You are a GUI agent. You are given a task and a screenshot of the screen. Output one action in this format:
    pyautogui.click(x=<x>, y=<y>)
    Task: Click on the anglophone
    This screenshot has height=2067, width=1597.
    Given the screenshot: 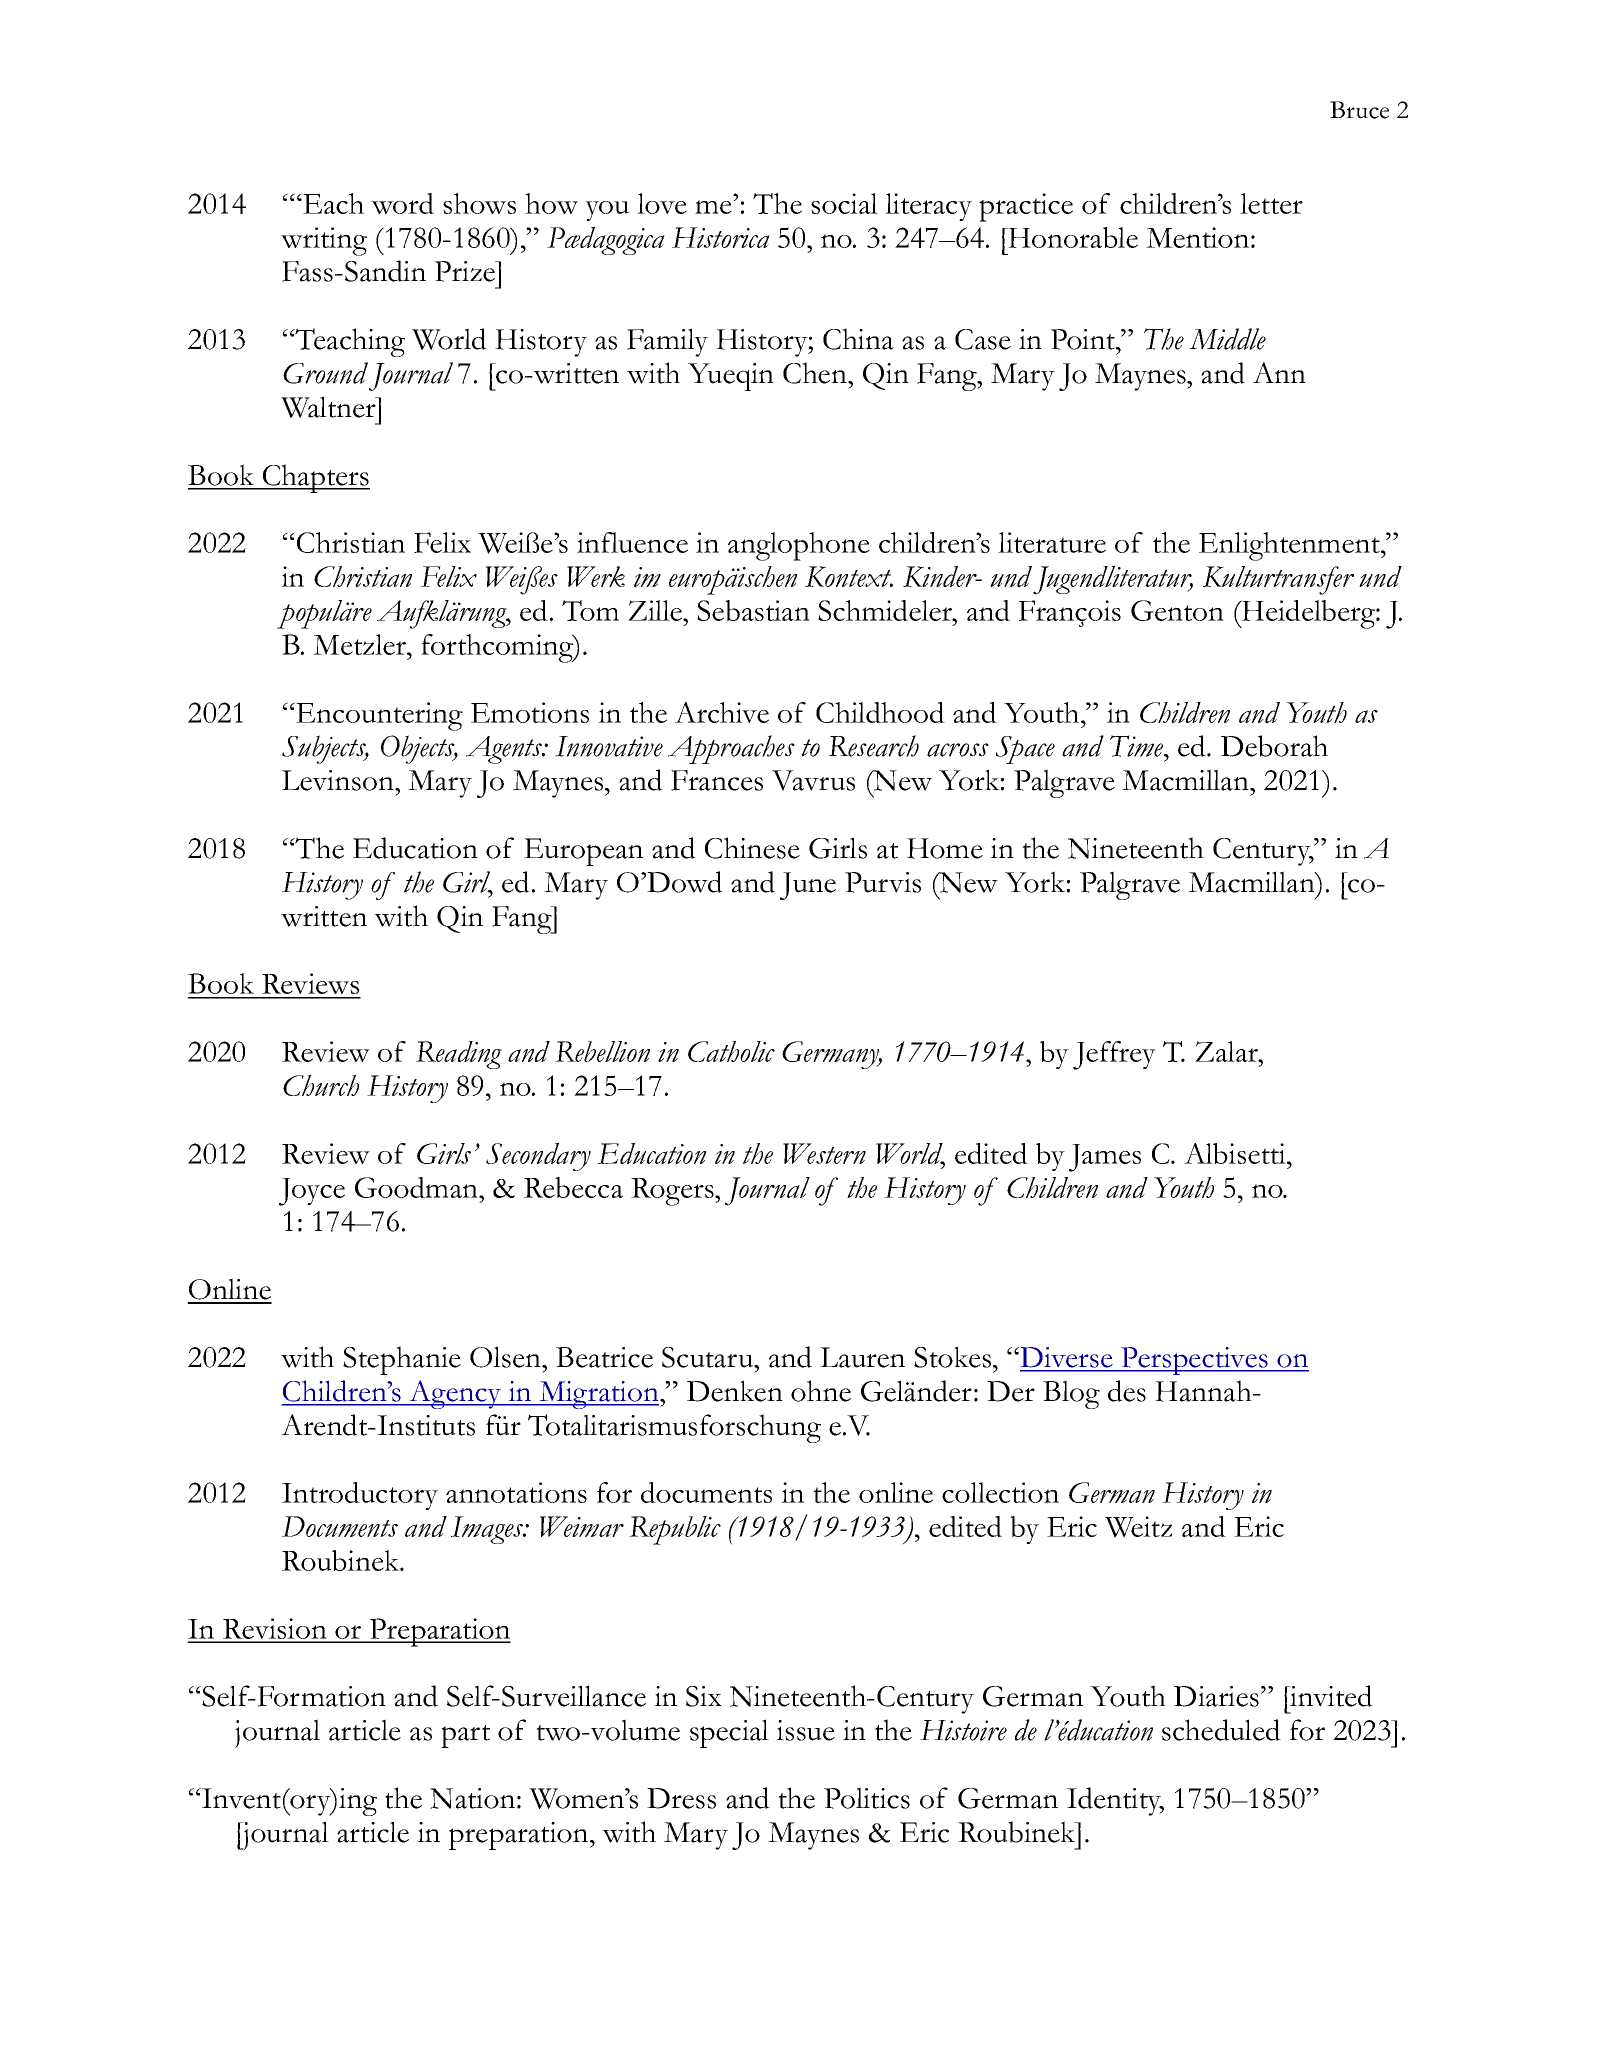 What is the action you would take?
    pyautogui.click(x=799, y=546)
